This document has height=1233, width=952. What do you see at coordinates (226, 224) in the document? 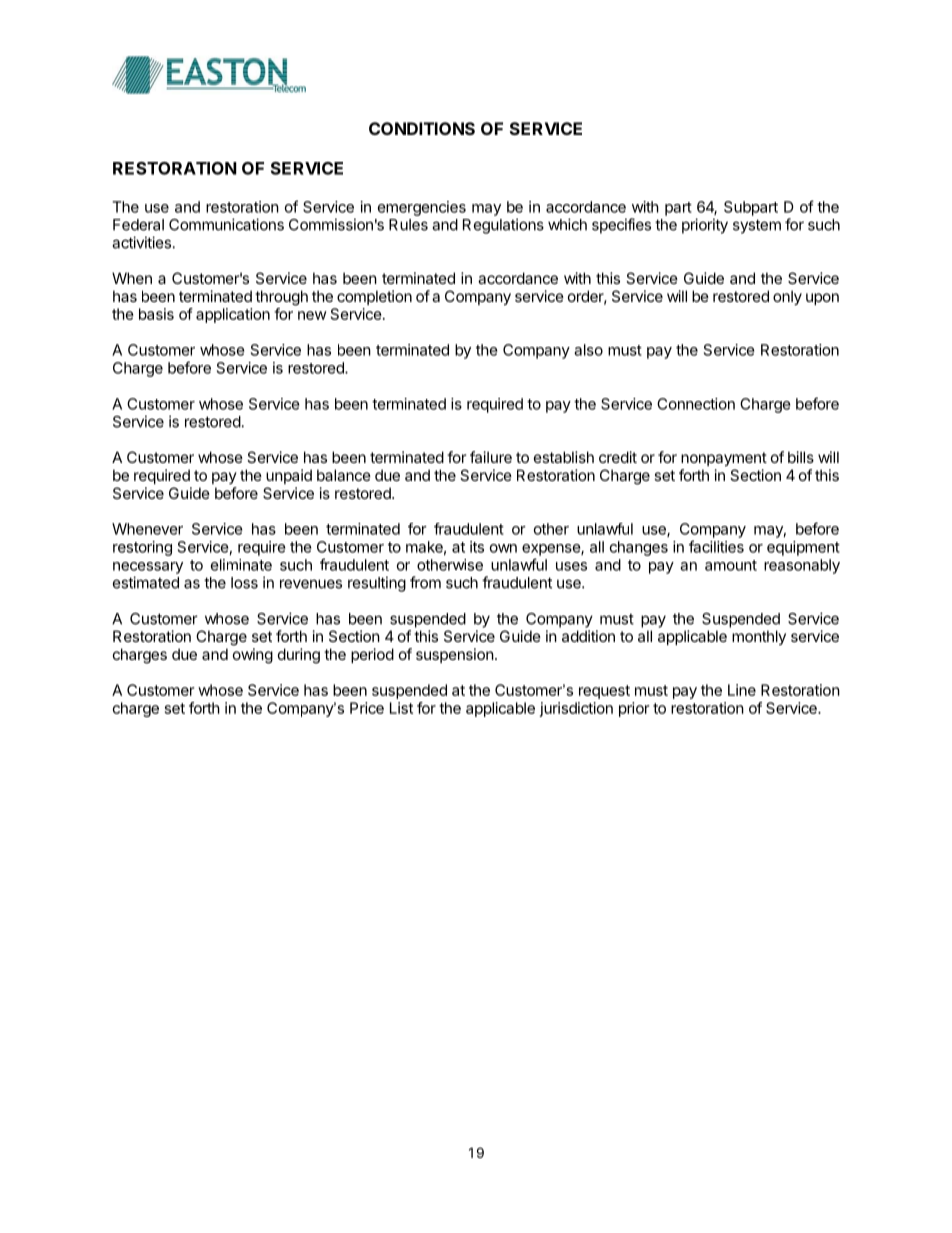
I see `Communications` at bounding box center [226, 224].
